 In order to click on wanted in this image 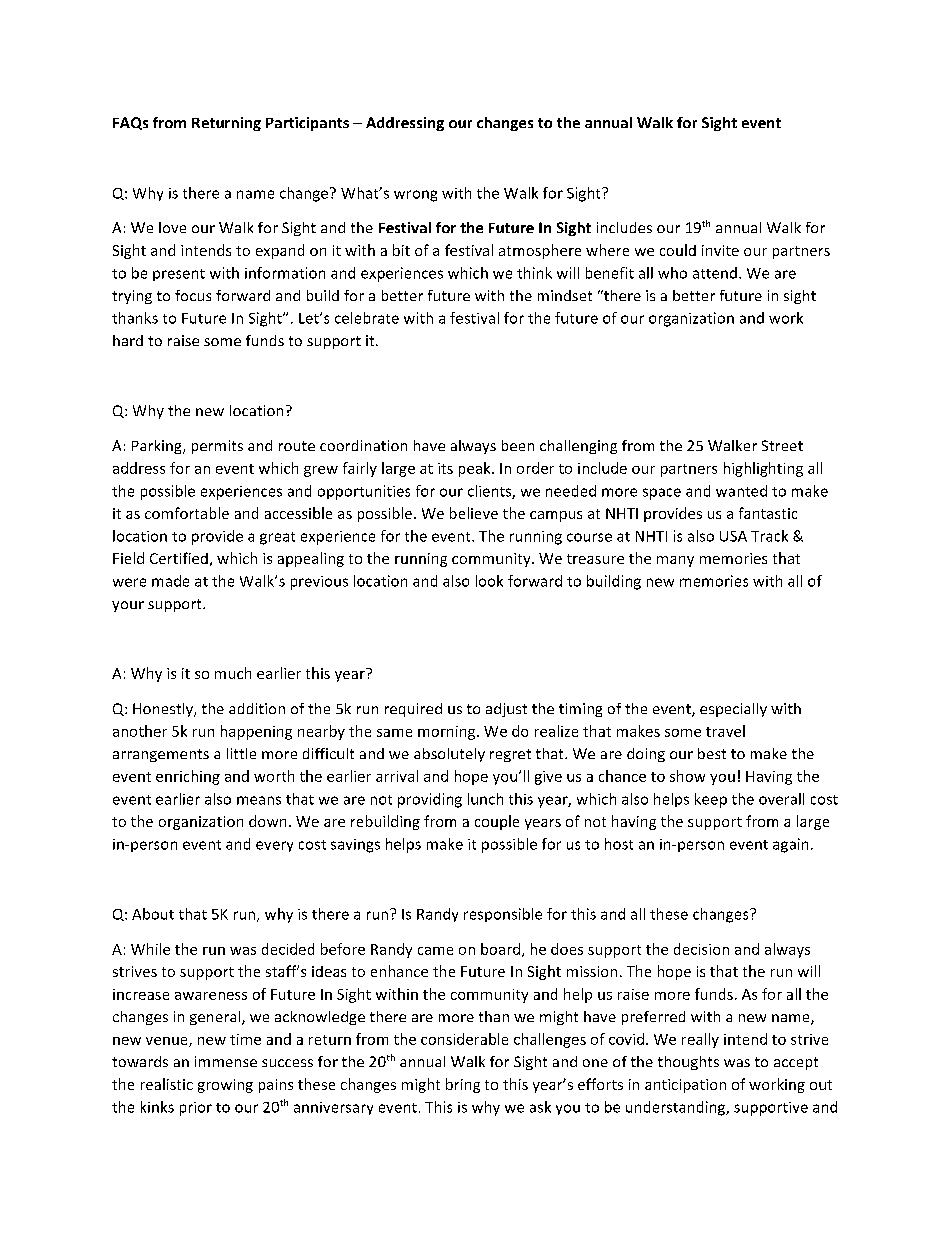, I will do `click(741, 491)`.
